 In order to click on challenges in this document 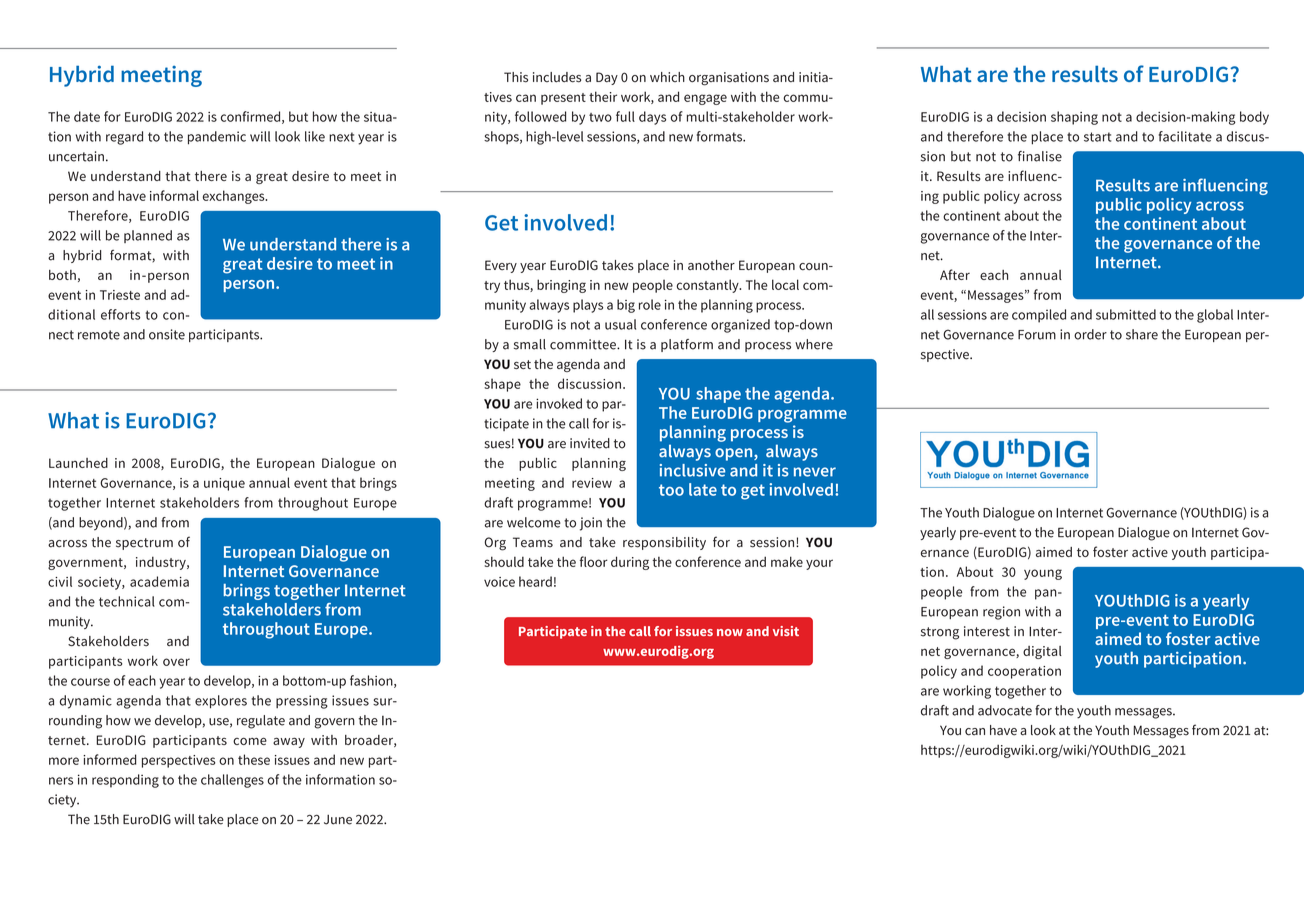, I will do `click(232, 781)`.
